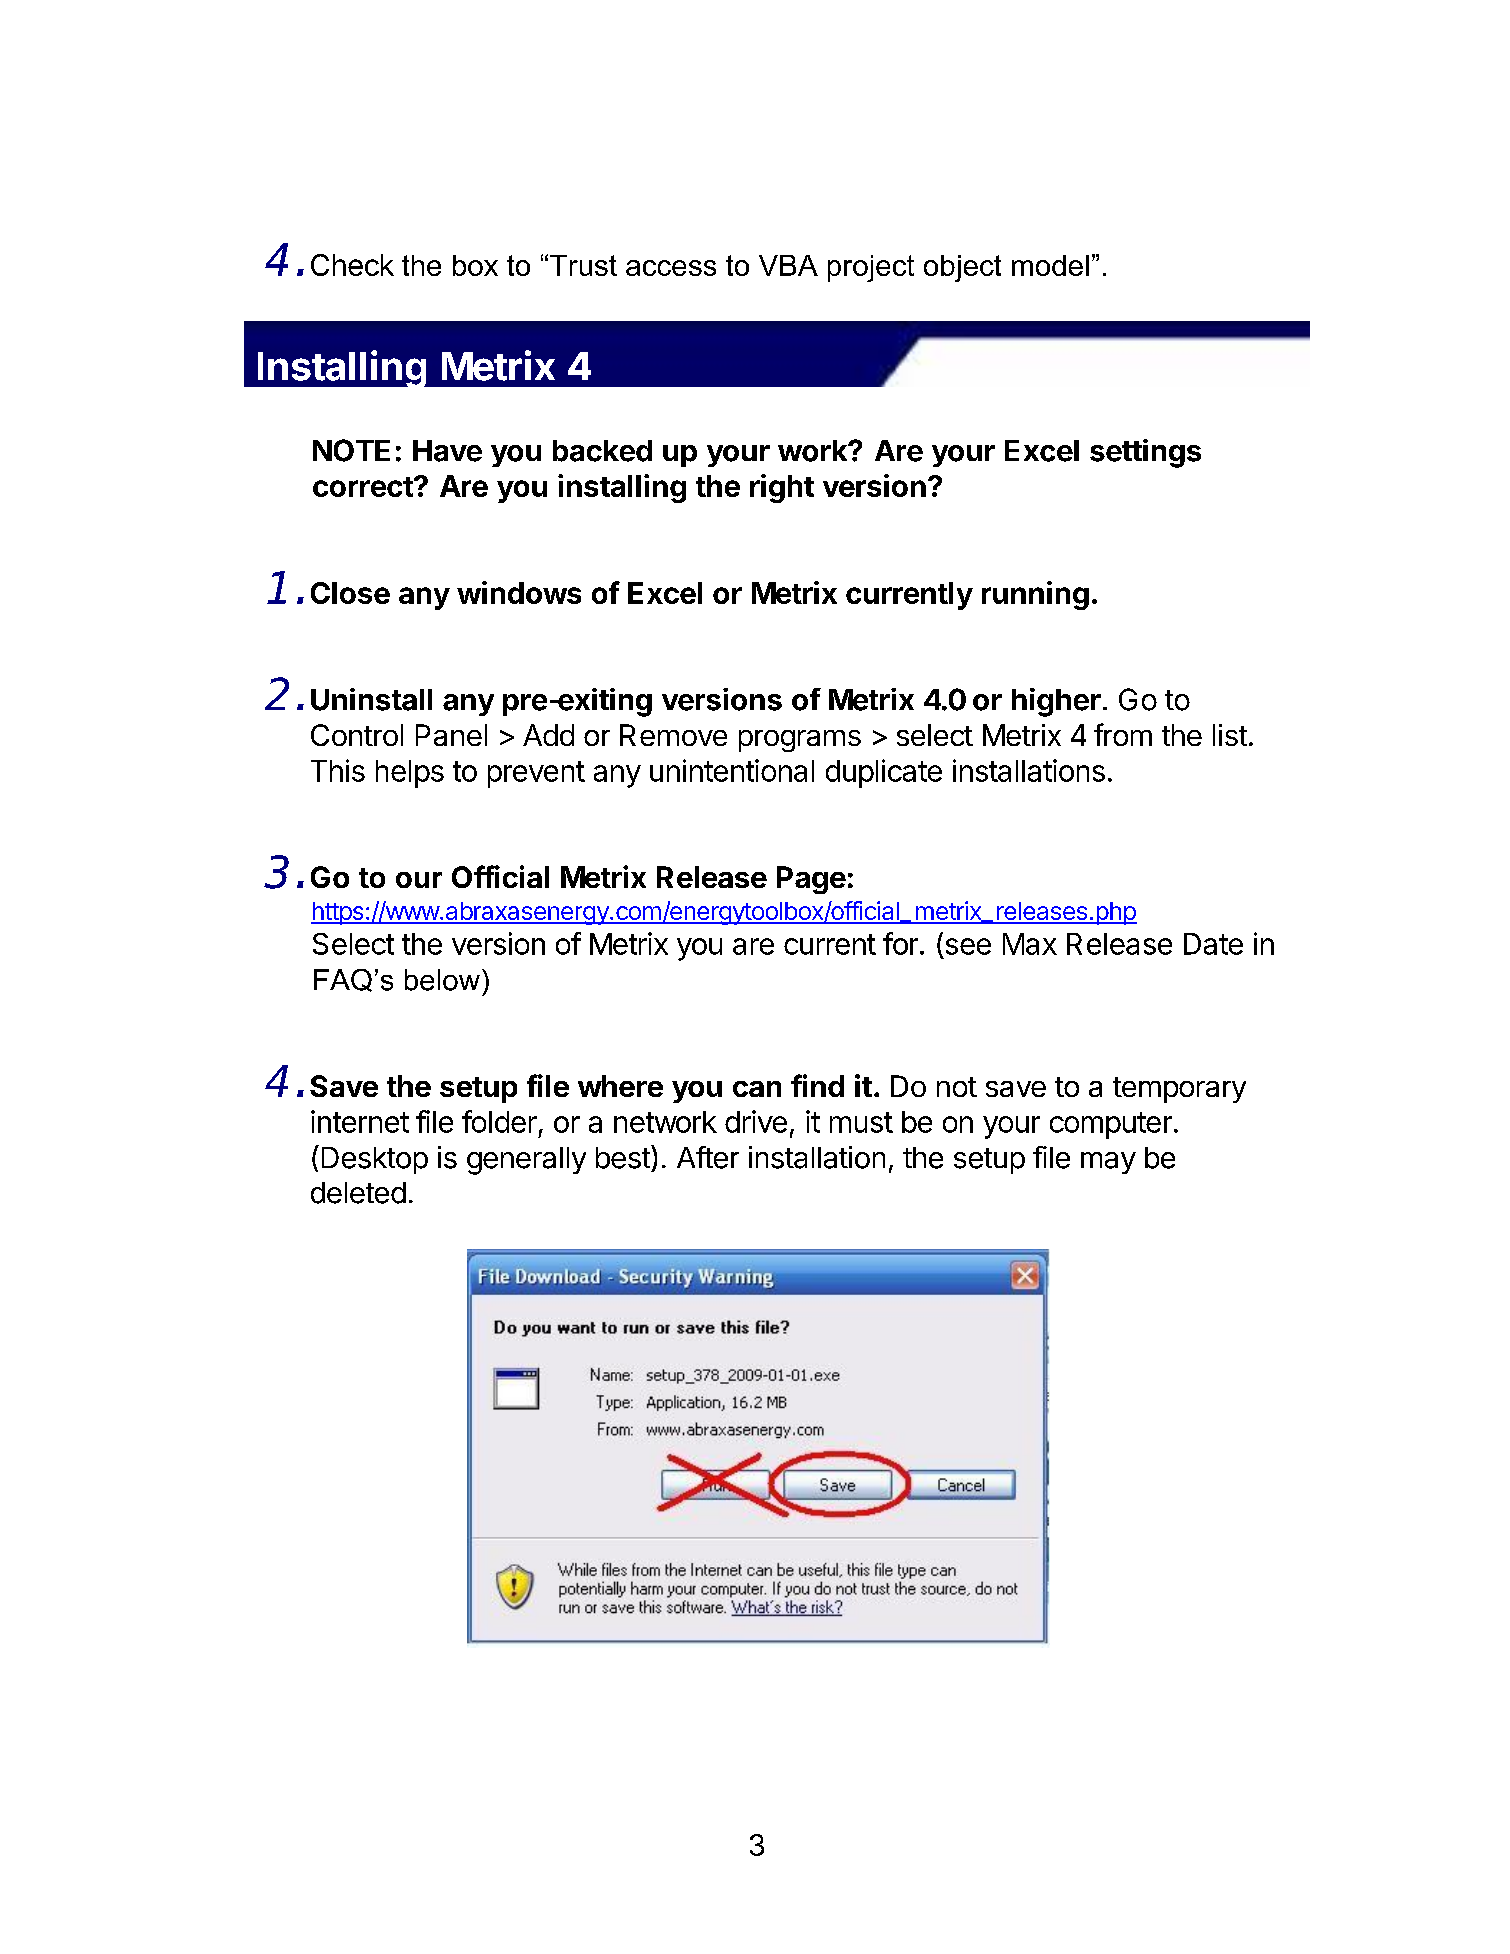 This page has height=1954, width=1510. Describe the element at coordinates (1213, 944) in the page. I see `Date` at that location.
